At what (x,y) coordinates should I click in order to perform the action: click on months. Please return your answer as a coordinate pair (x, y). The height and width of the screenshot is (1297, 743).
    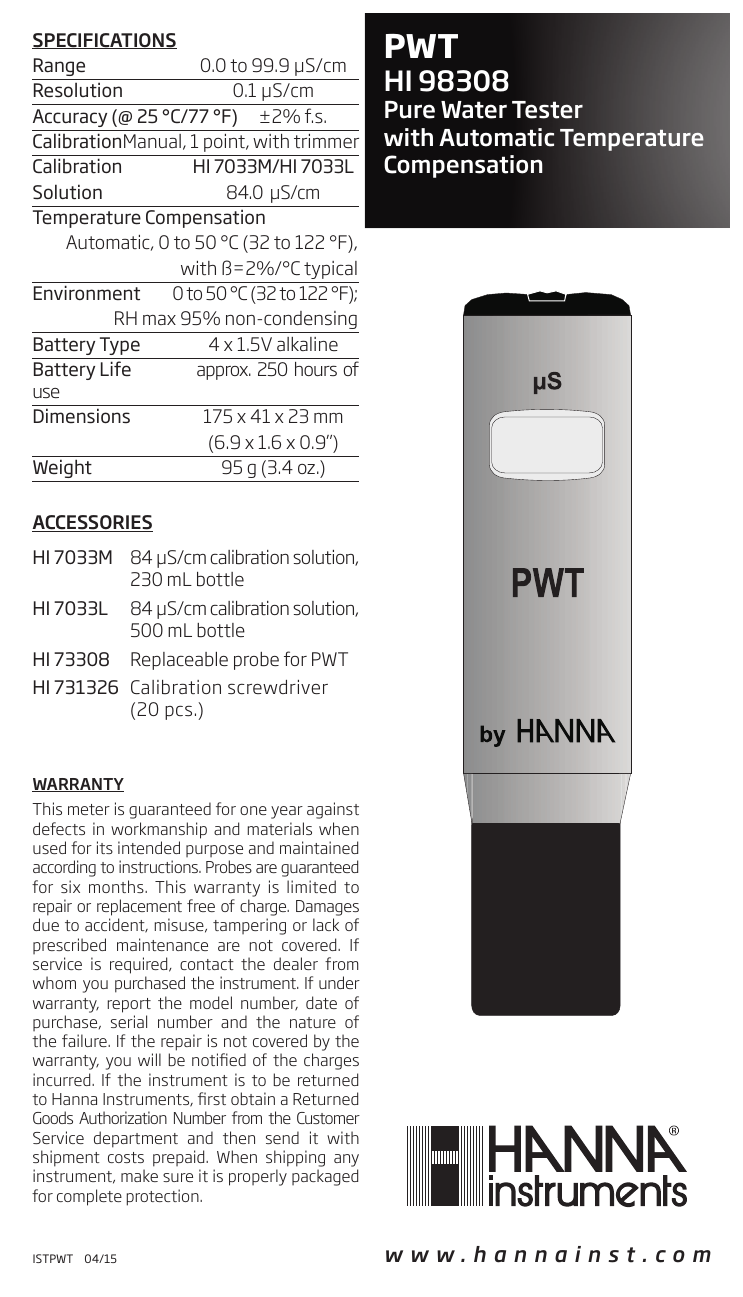
    Looking at the image, I should click on (117, 886).
